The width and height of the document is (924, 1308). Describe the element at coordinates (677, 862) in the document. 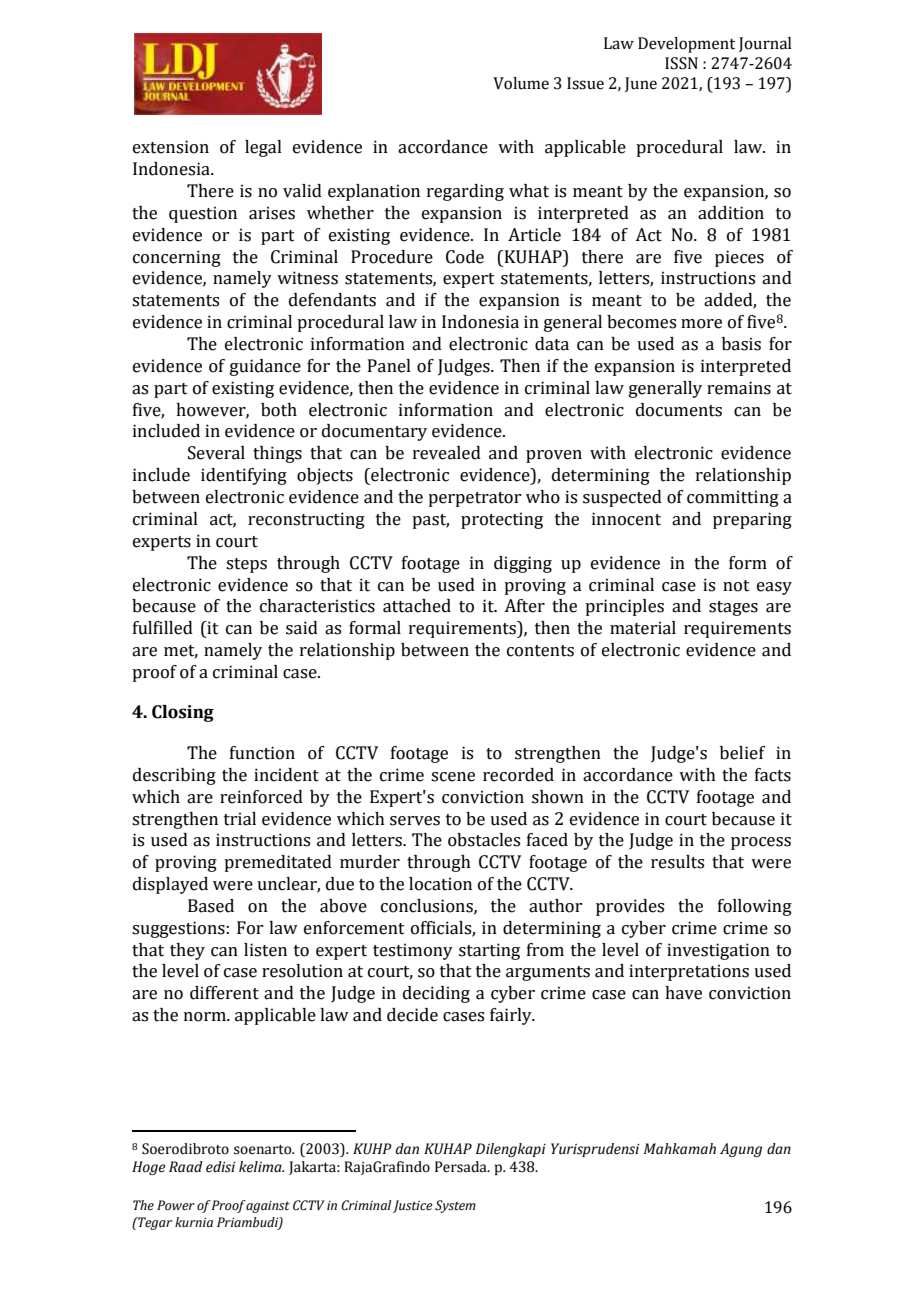

I see `results` at that location.
